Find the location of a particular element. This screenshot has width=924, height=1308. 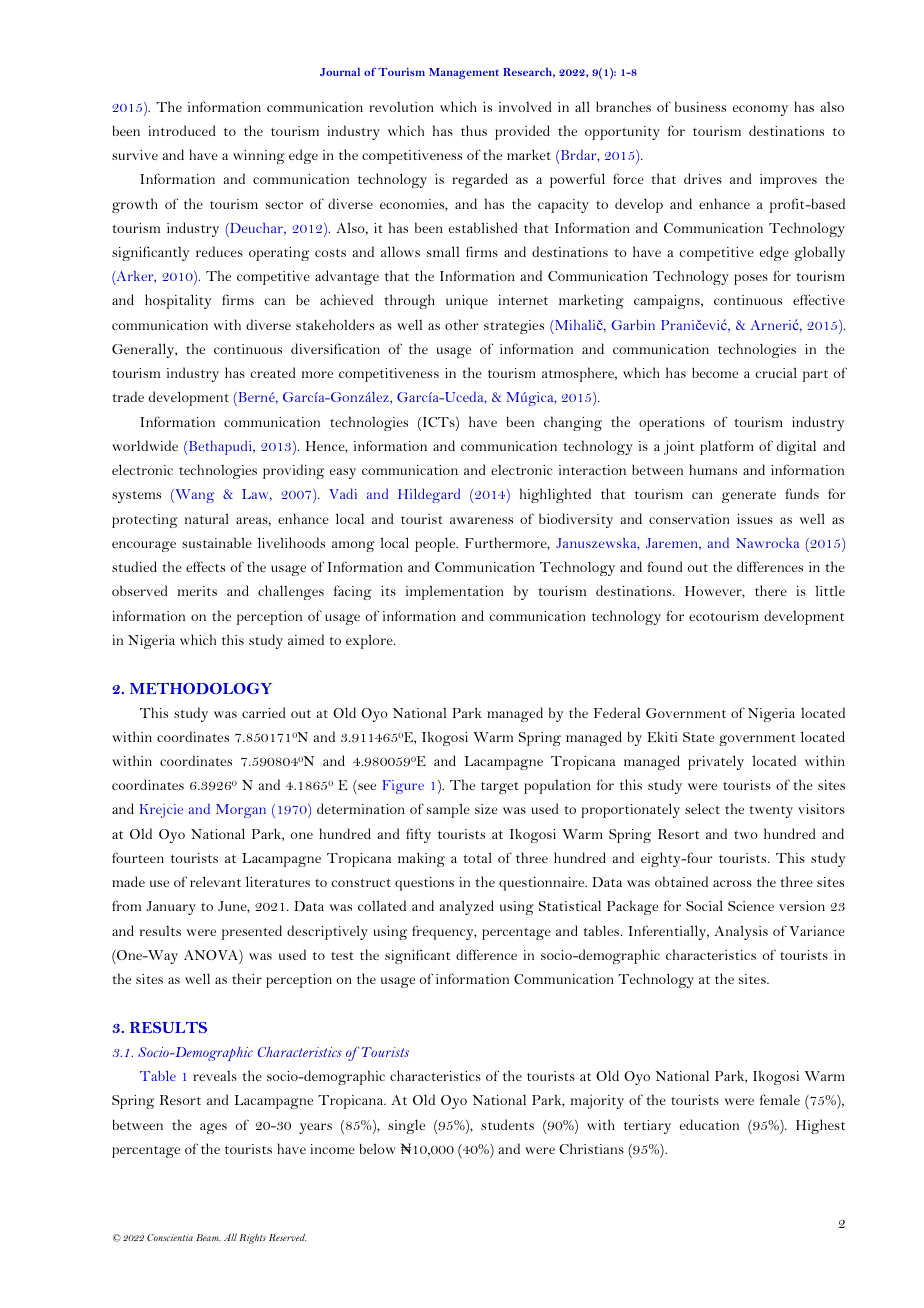

introduced is located at coordinates (182, 130).
